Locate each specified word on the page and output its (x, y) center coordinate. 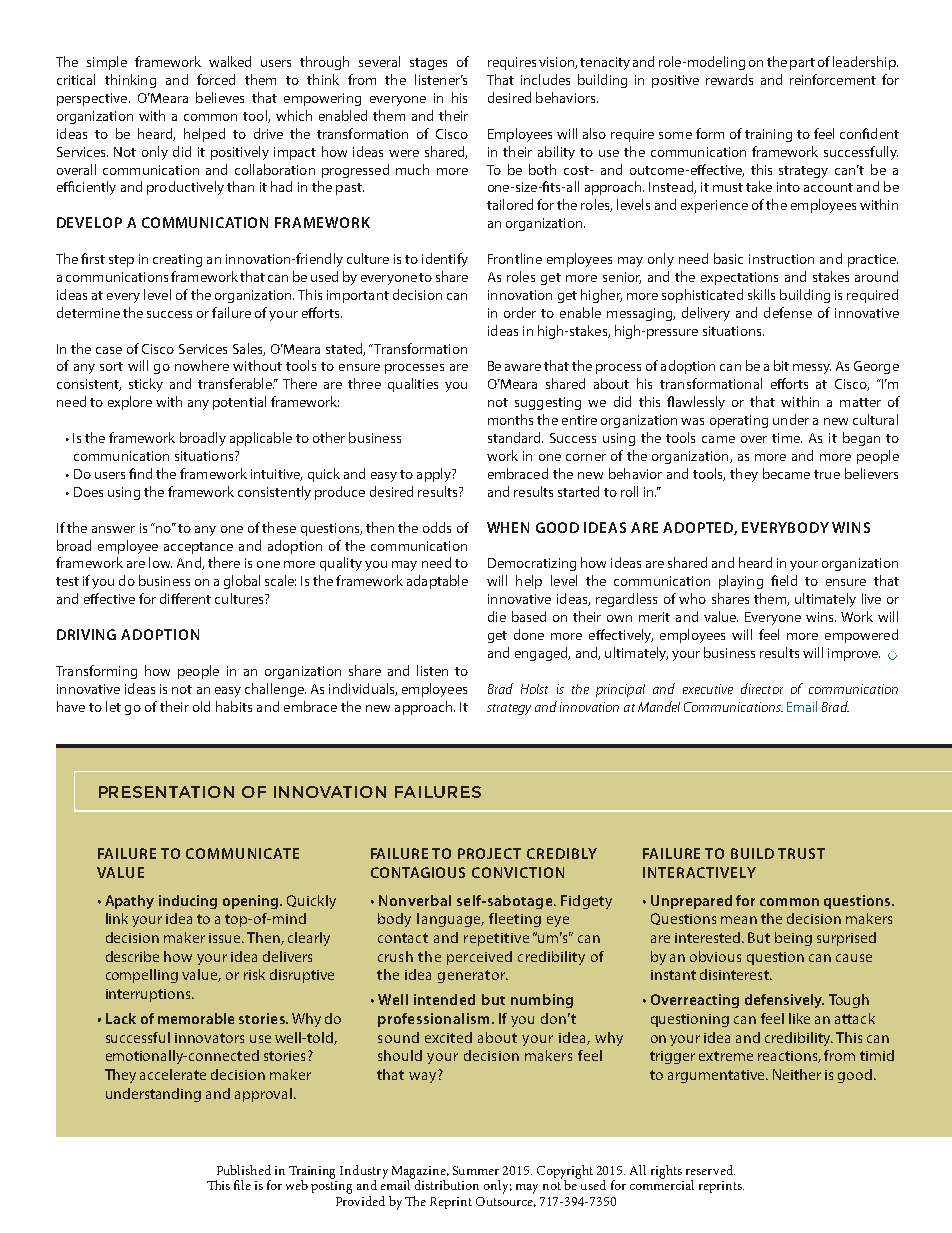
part (802, 64)
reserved (710, 1170)
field (784, 580)
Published (244, 1170)
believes (220, 97)
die (497, 616)
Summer (476, 1170)
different (185, 598)
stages (428, 64)
